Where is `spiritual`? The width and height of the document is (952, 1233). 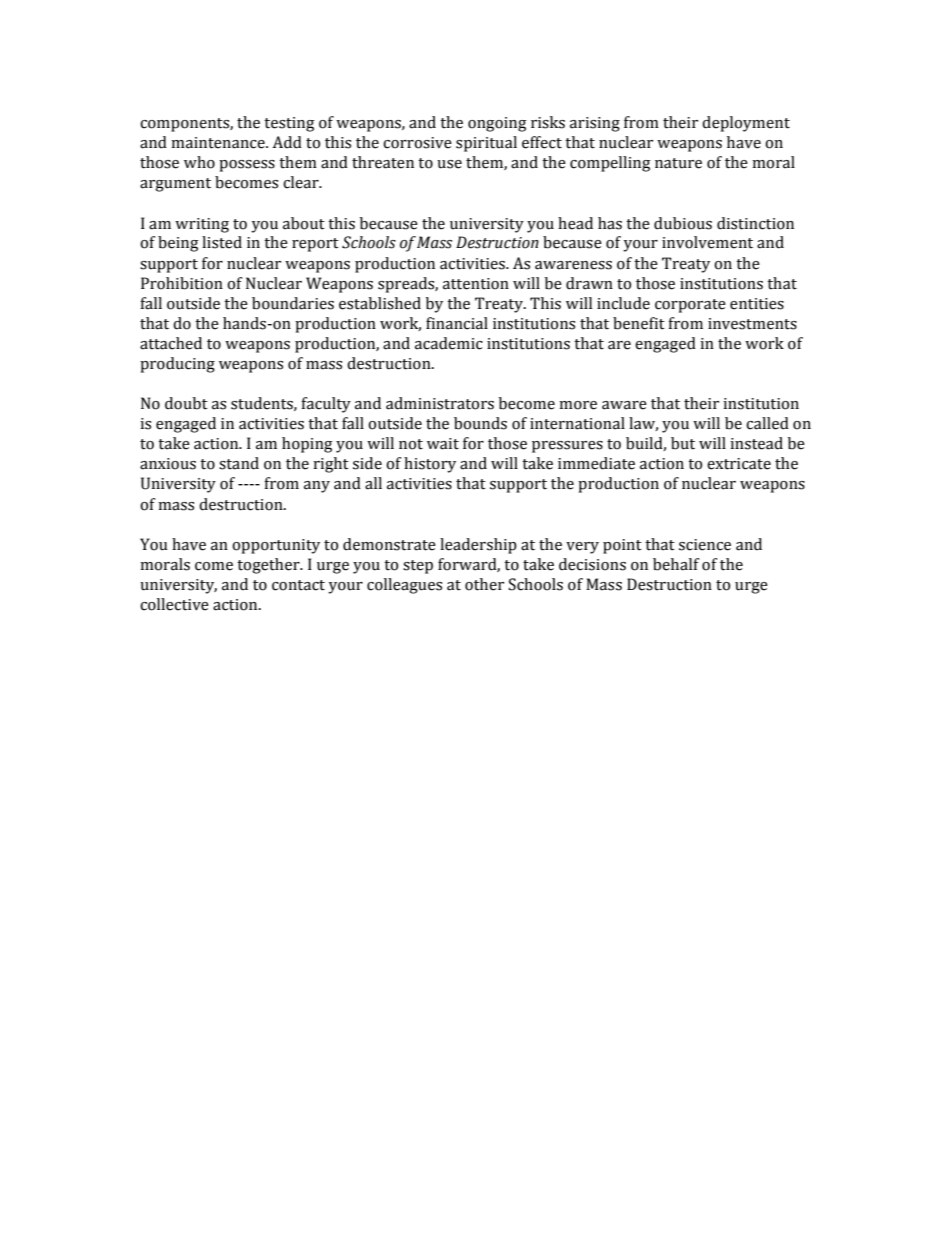 spiritual is located at coordinates (486, 144).
